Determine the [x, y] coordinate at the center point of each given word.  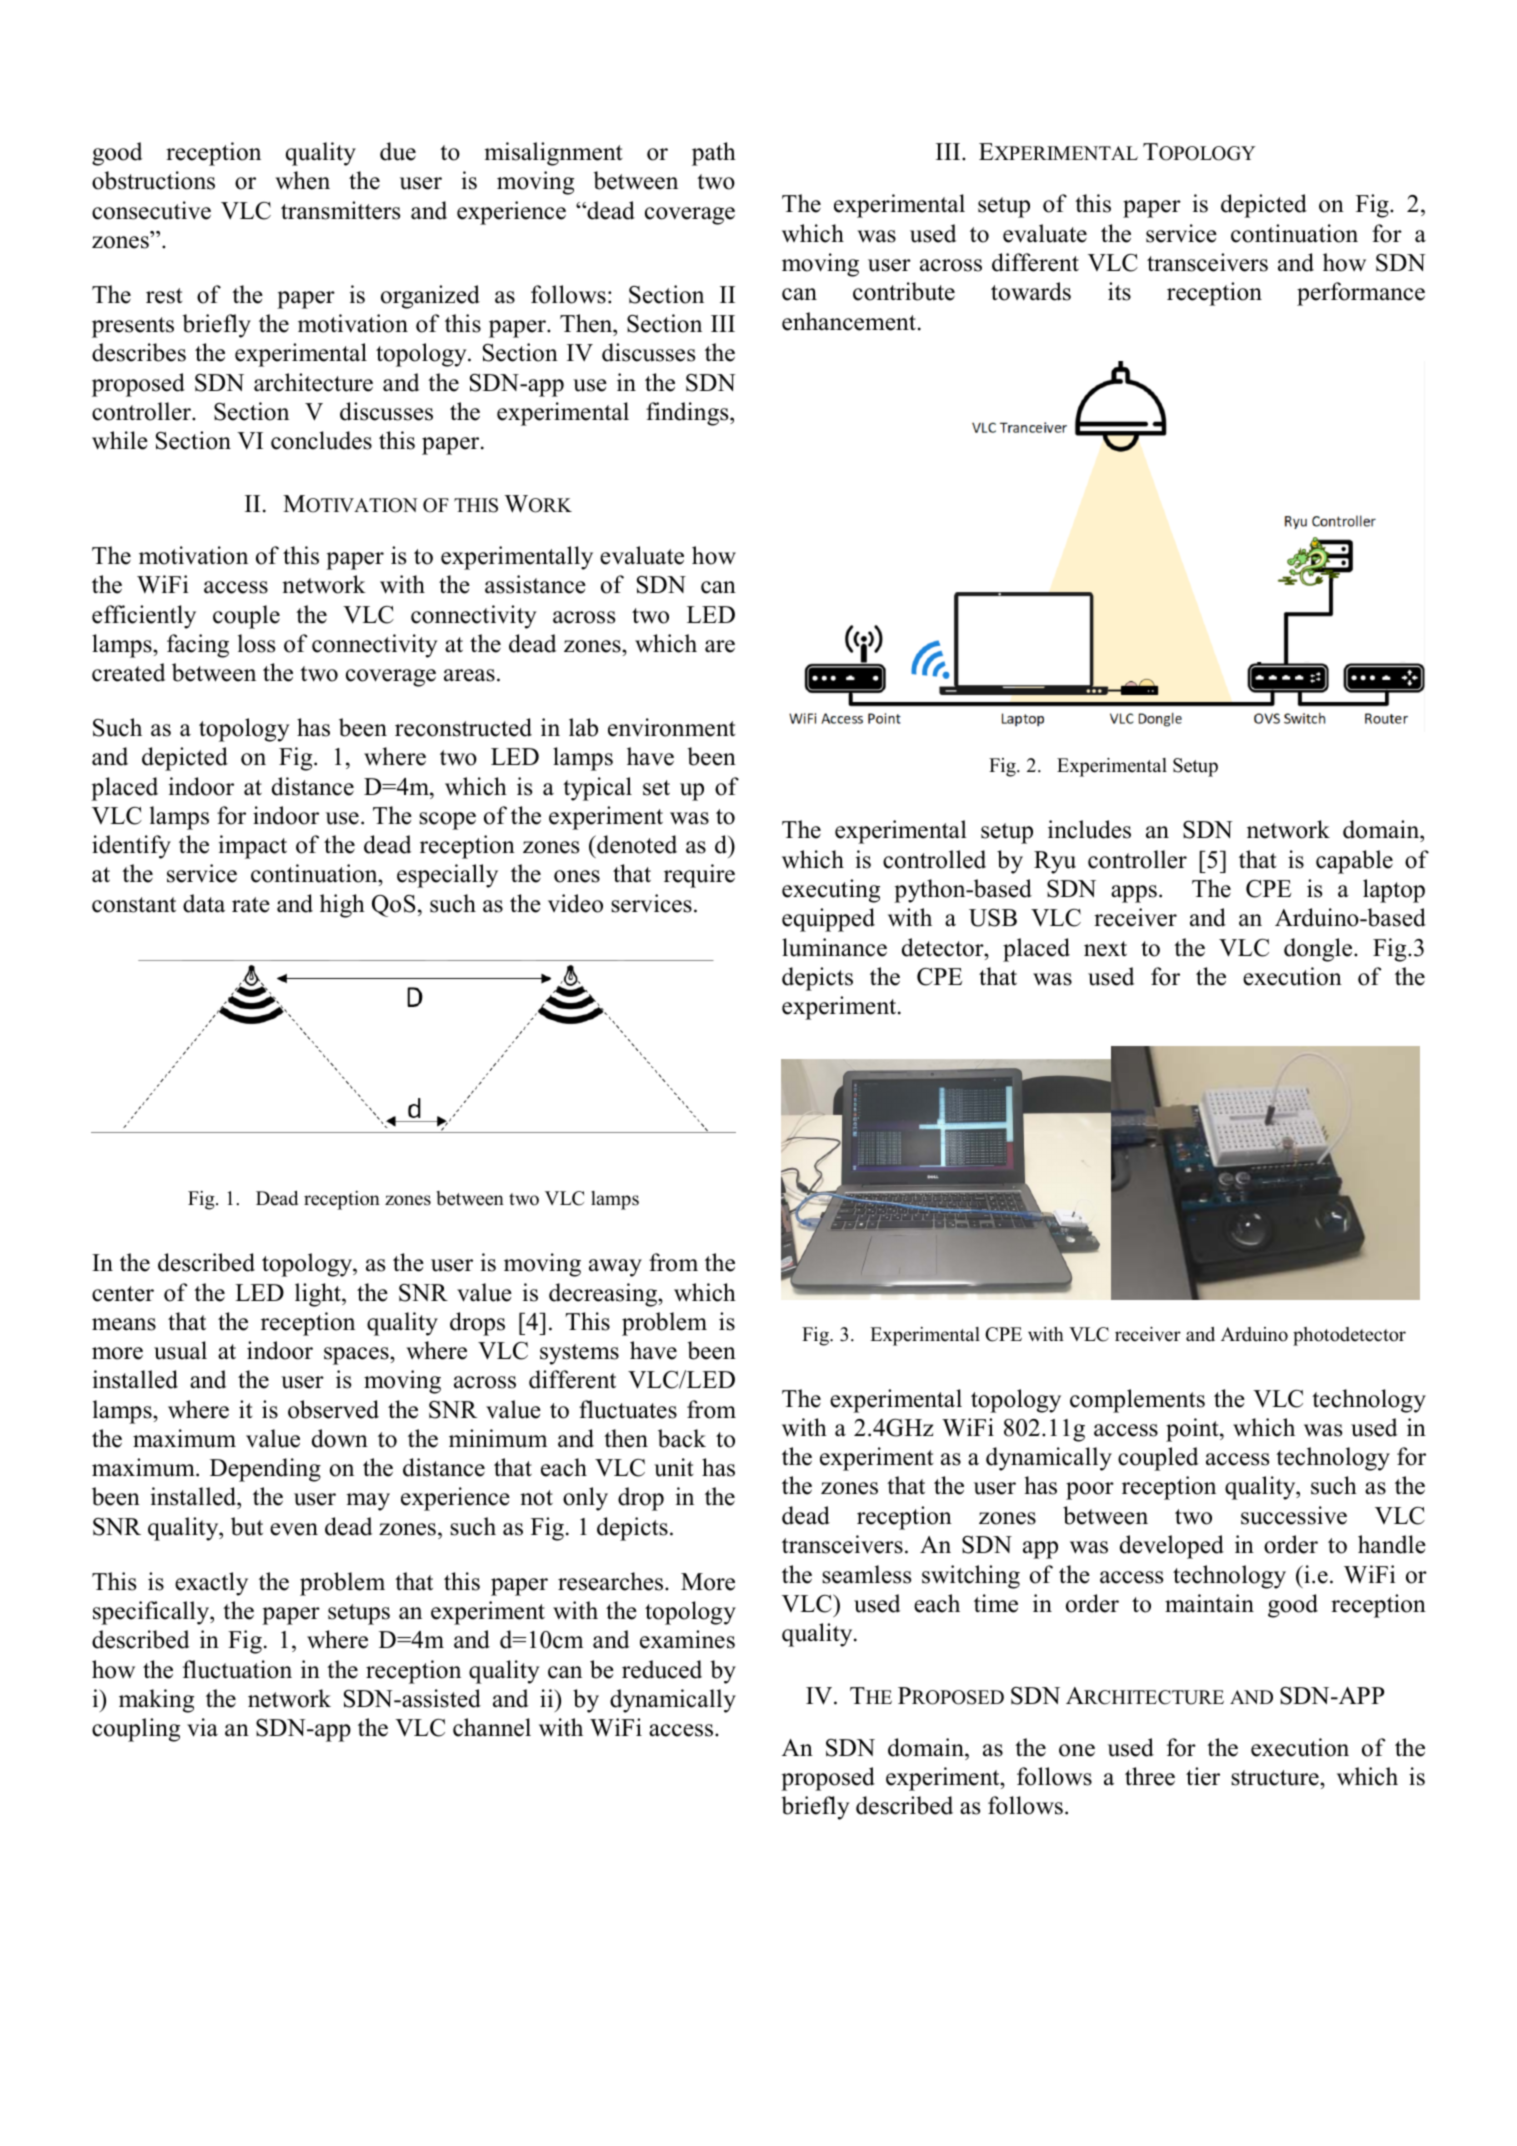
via [202, 1727]
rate [251, 905]
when [302, 180]
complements [1137, 1401]
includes [1089, 829]
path [714, 154]
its [1119, 291]
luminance [834, 947]
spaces [357, 1356]
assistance [535, 584]
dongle [1319, 950]
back [682, 1438]
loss [256, 643]
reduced [662, 1669]
